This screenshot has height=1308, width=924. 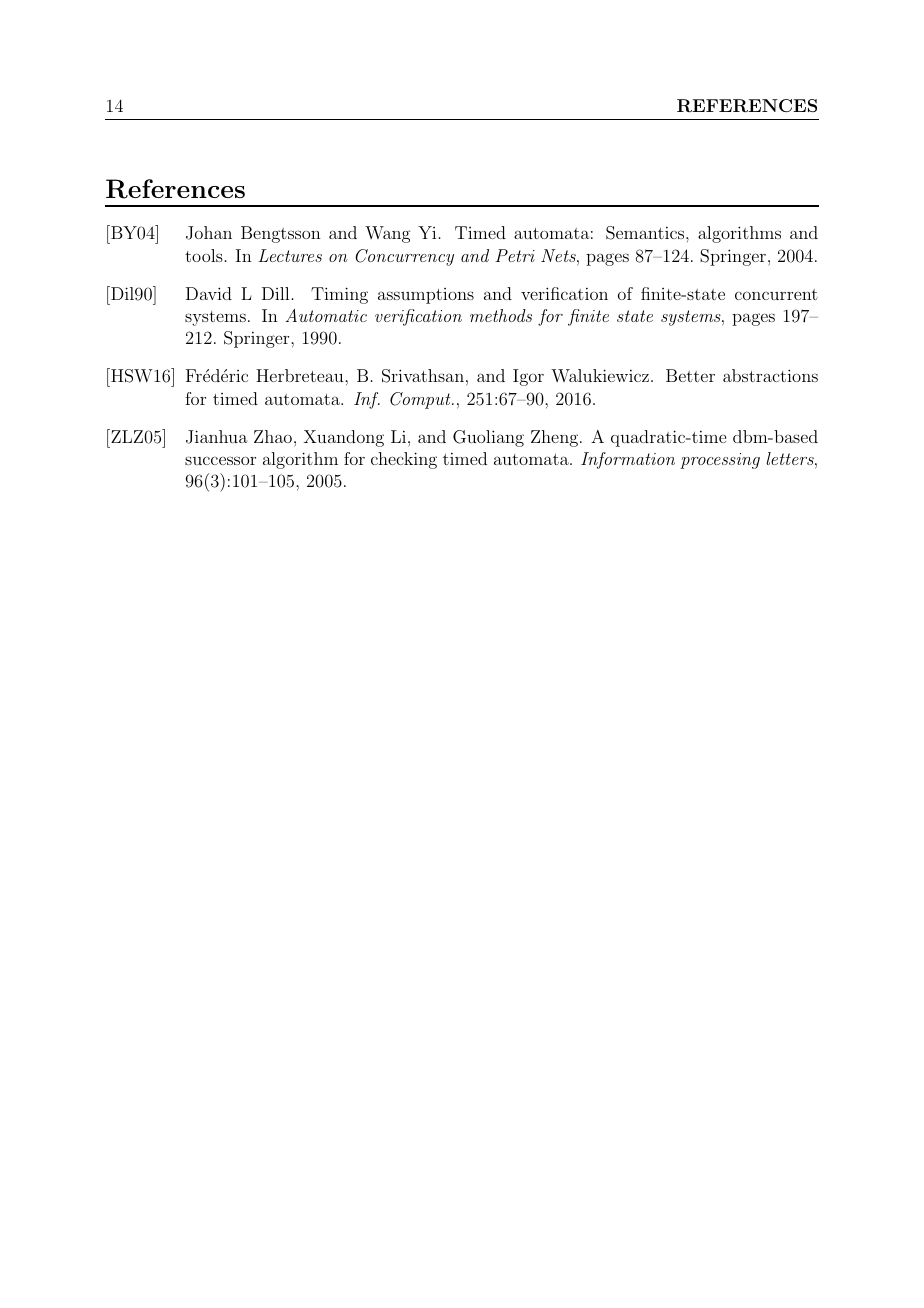 I want to click on Semantics, so click(x=645, y=233).
